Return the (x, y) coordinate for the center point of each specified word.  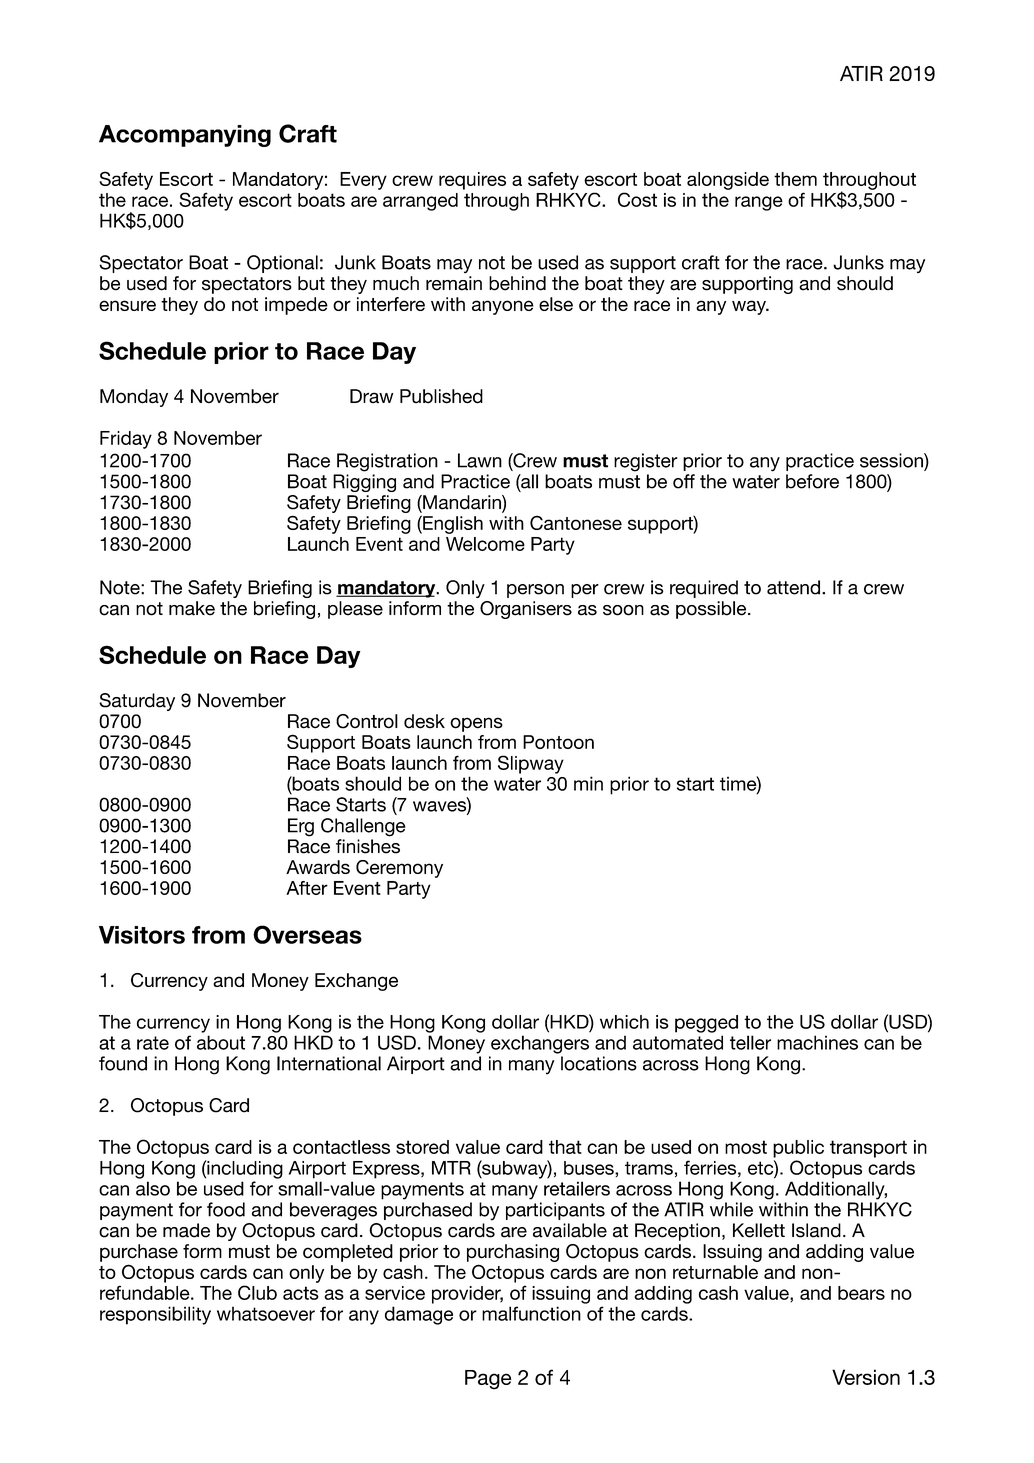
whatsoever (266, 1313)
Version (866, 1377)
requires (472, 181)
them (795, 179)
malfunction (531, 1313)
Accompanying (185, 136)
